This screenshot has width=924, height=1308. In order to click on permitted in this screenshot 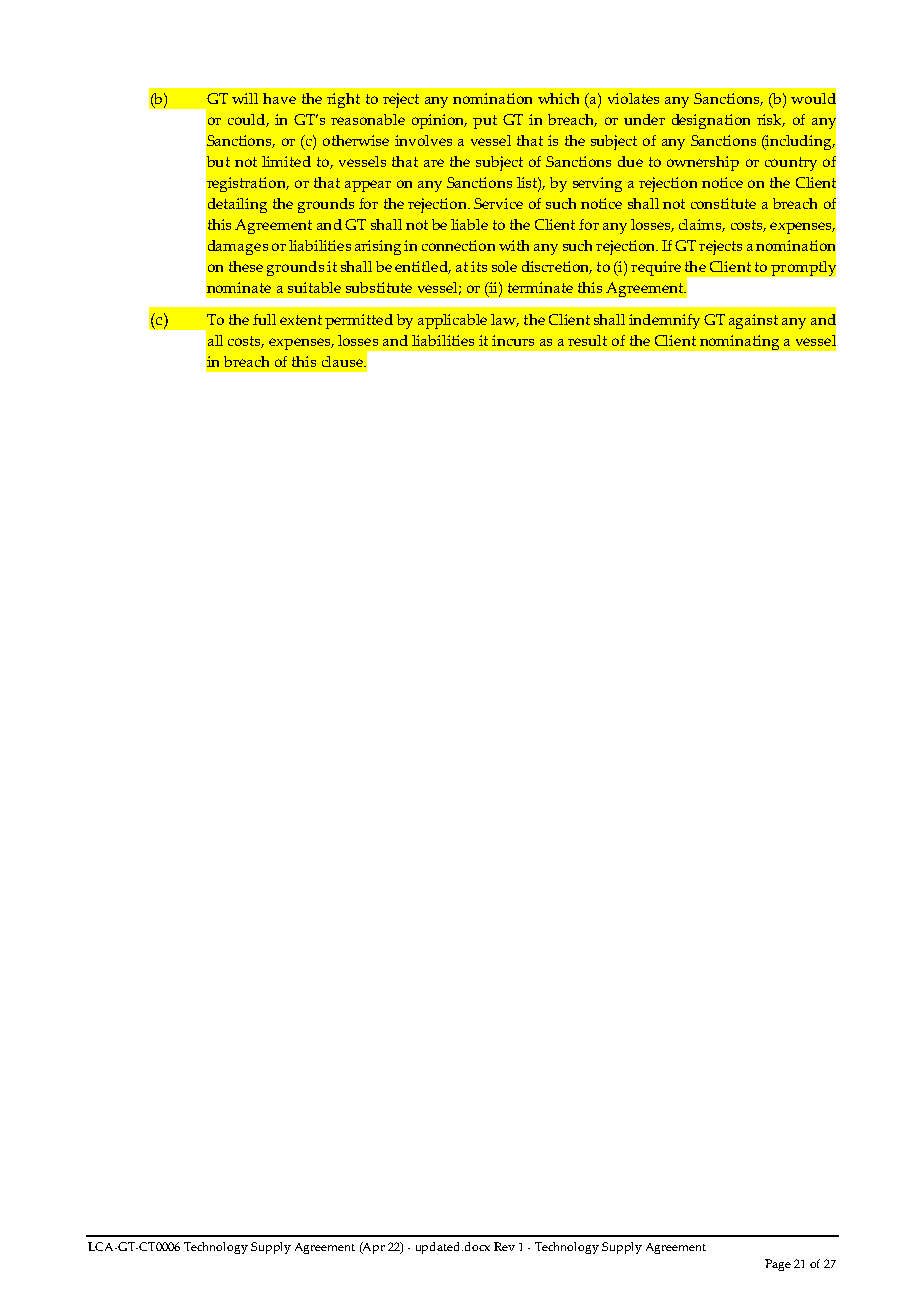, I will do `click(359, 321)`.
